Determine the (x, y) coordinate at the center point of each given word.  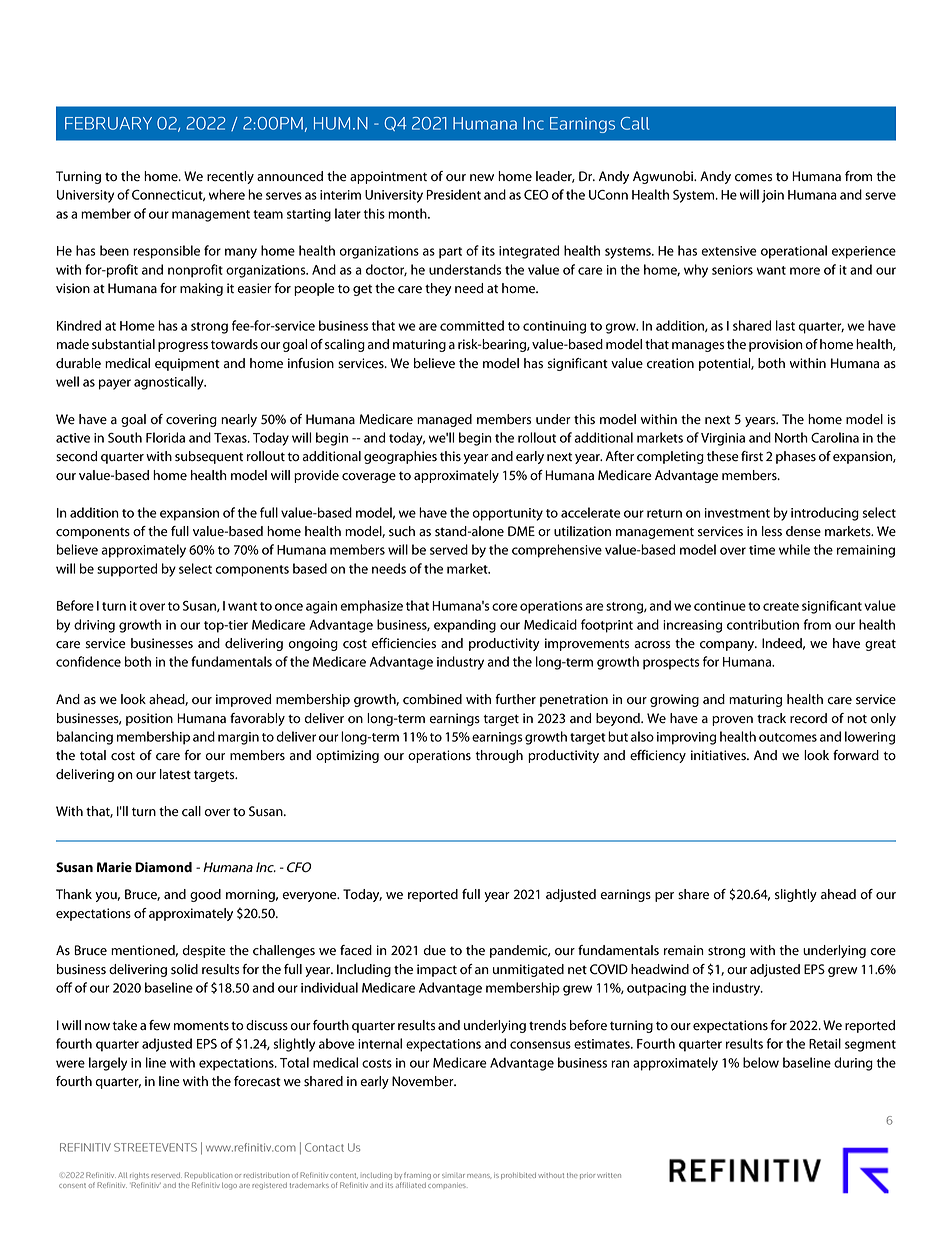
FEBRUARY (108, 123)
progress (183, 347)
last (785, 325)
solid (184, 969)
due (434, 950)
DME (521, 531)
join (773, 196)
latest (175, 774)
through (499, 756)
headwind (660, 969)
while (794, 549)
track (771, 718)
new (482, 178)
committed (472, 325)
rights (139, 1176)
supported (127, 570)
